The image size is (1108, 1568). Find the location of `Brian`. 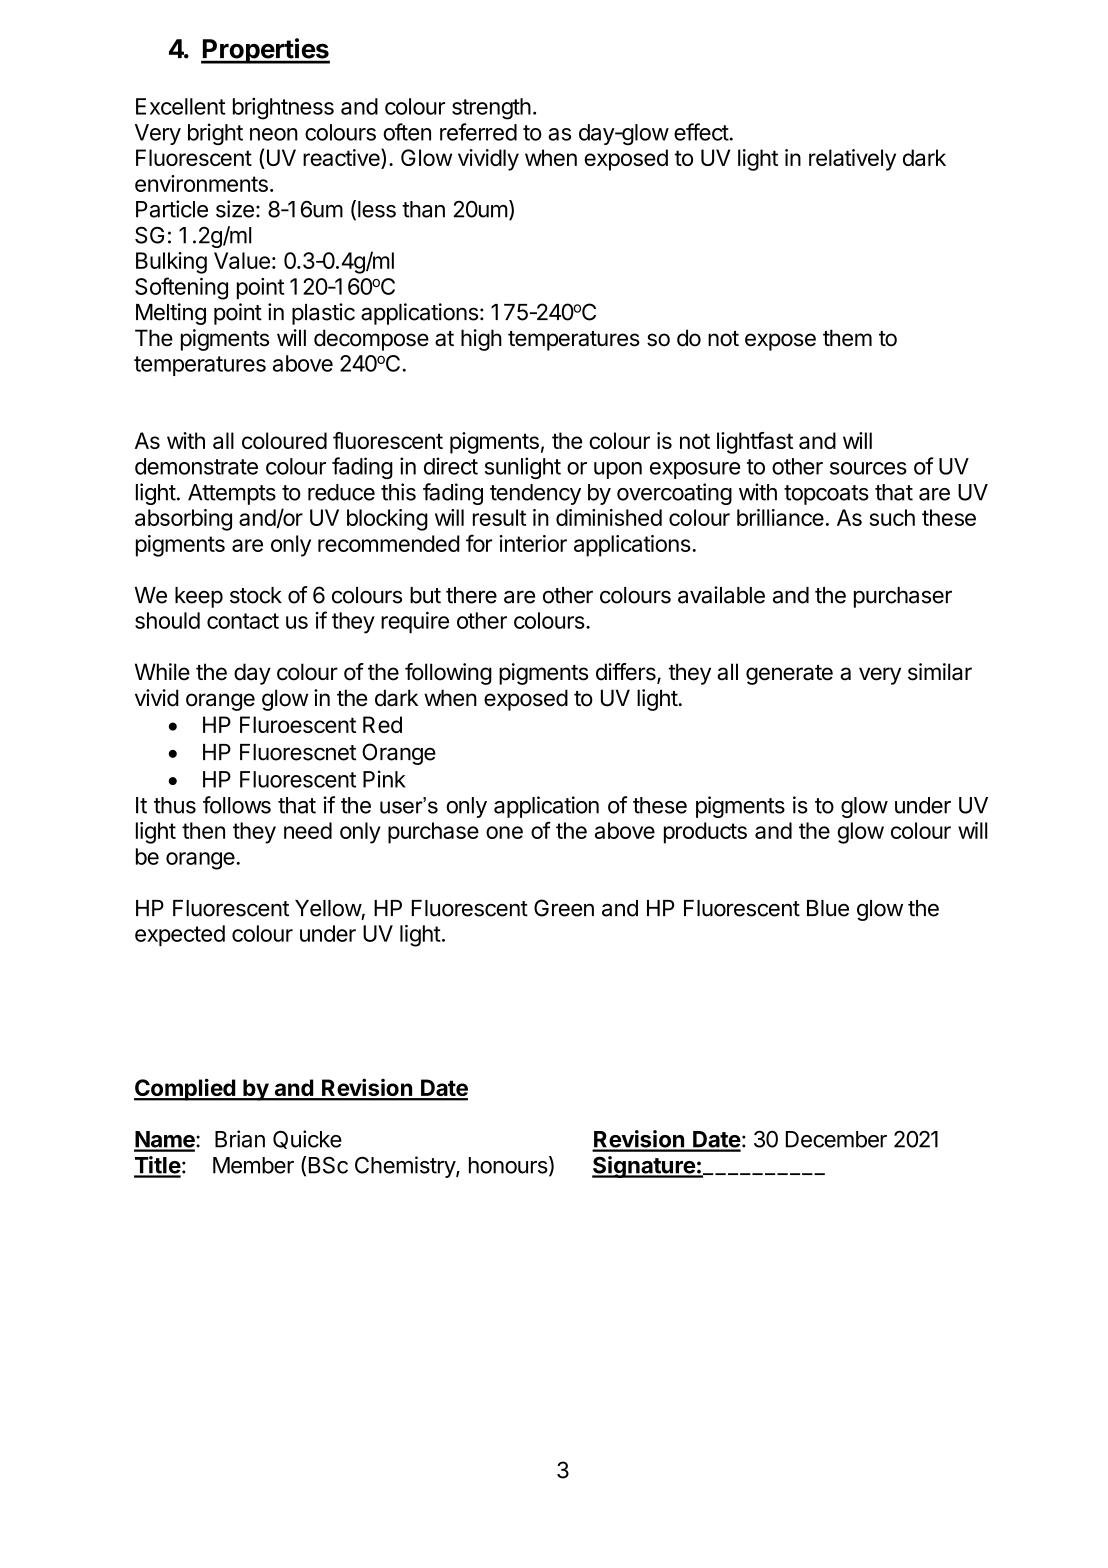

Brian is located at coordinates (240, 1139).
